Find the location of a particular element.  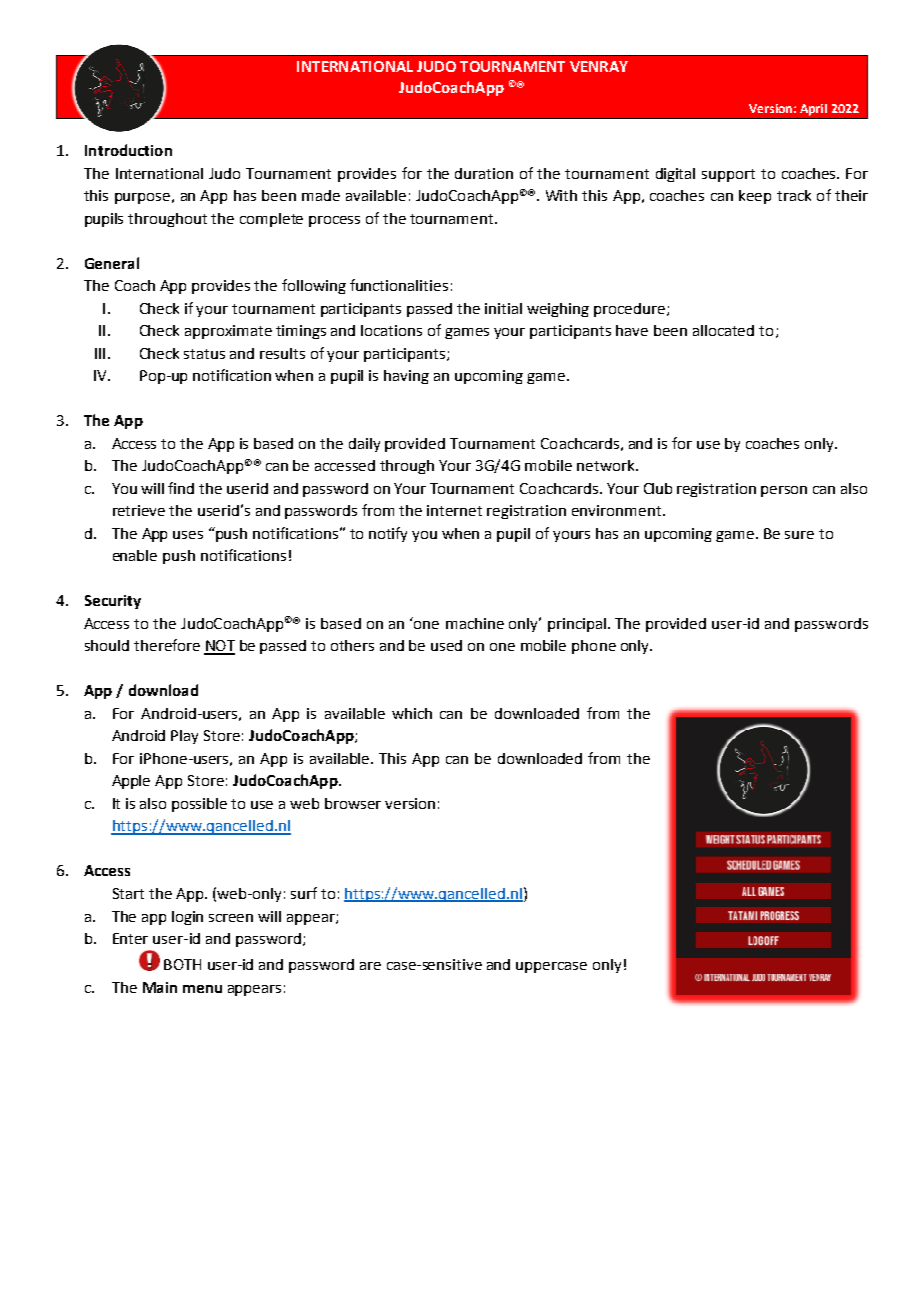

principal is located at coordinates (577, 625).
